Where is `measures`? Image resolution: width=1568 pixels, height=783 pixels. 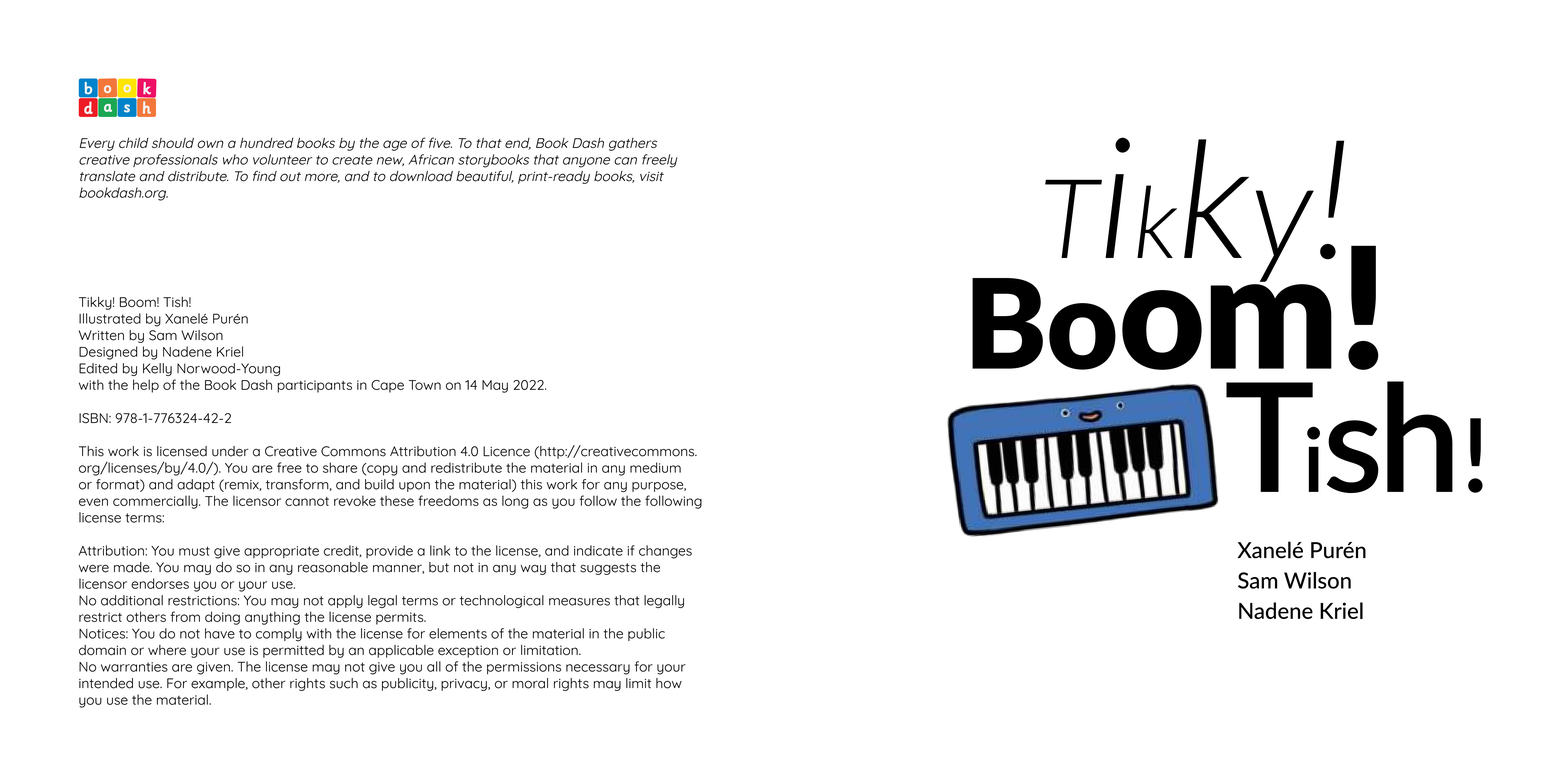 measures is located at coordinates (579, 602).
